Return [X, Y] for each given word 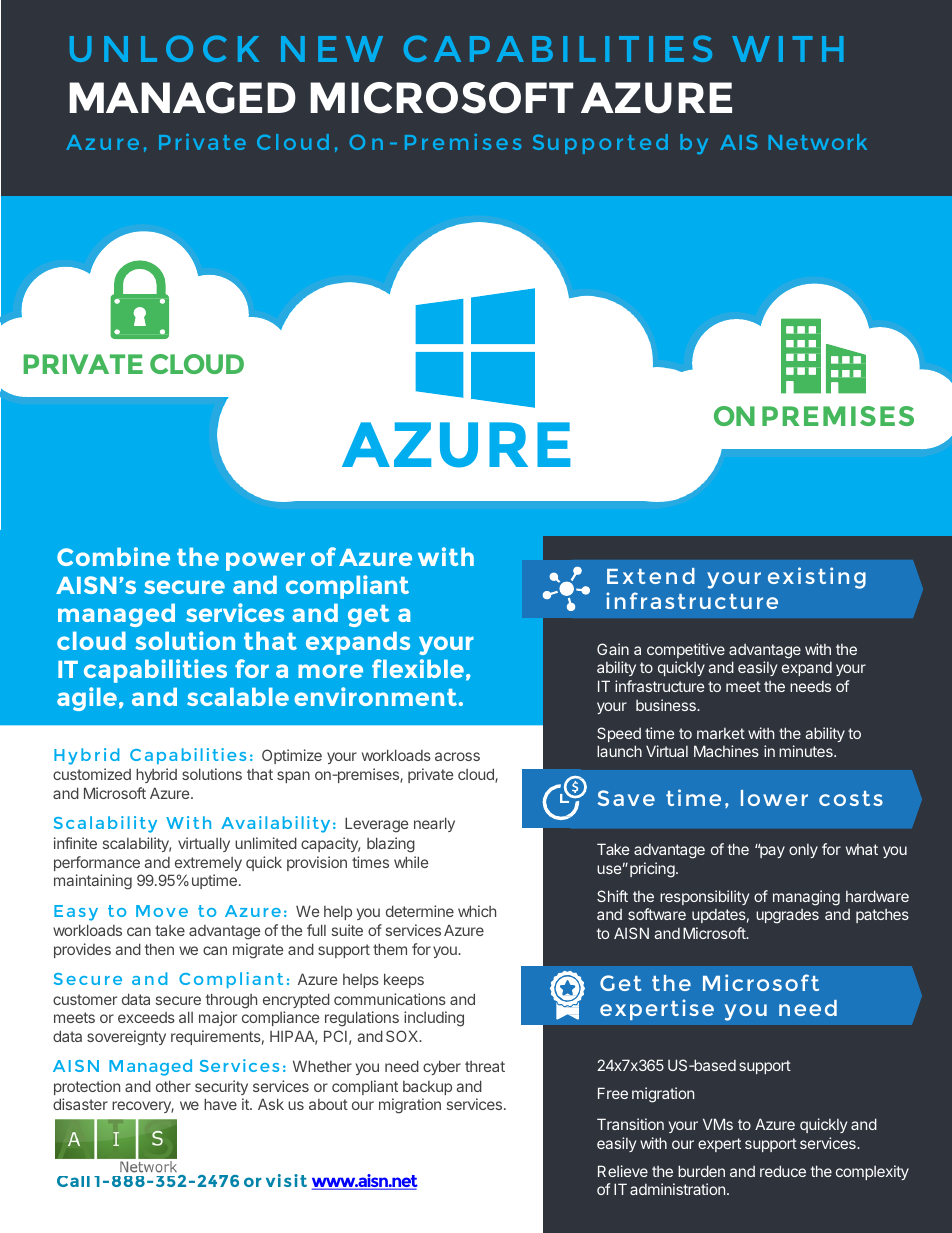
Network [817, 142]
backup [427, 1088]
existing [817, 578]
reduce [783, 1171]
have [220, 1104]
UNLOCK [164, 48]
